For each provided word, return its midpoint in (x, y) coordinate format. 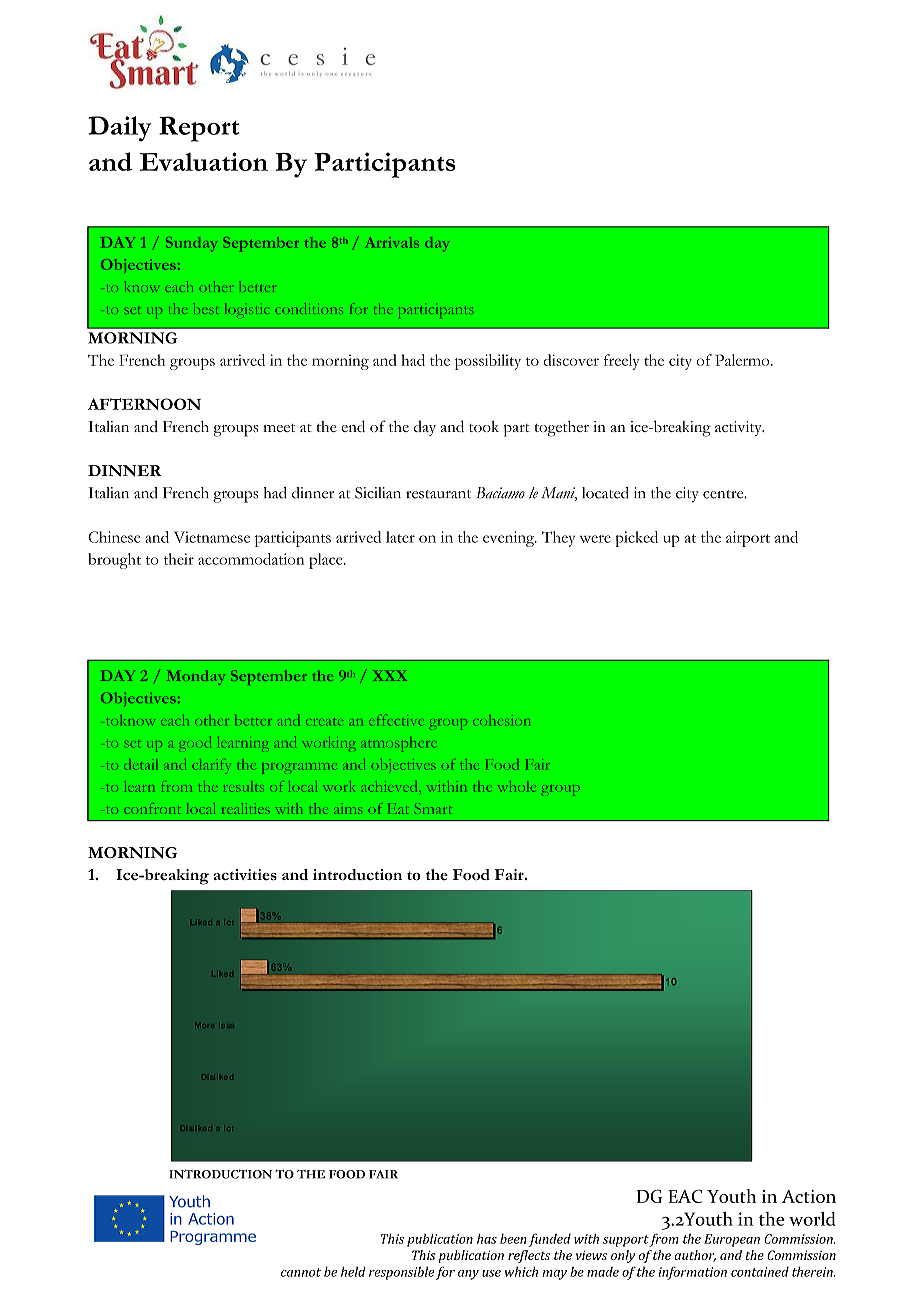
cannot (301, 1272)
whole (517, 786)
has (487, 1239)
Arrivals (392, 242)
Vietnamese (212, 537)
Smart (433, 808)
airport (748, 539)
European (732, 1240)
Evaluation (204, 161)
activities (245, 874)
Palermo (743, 360)
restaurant (438, 494)
